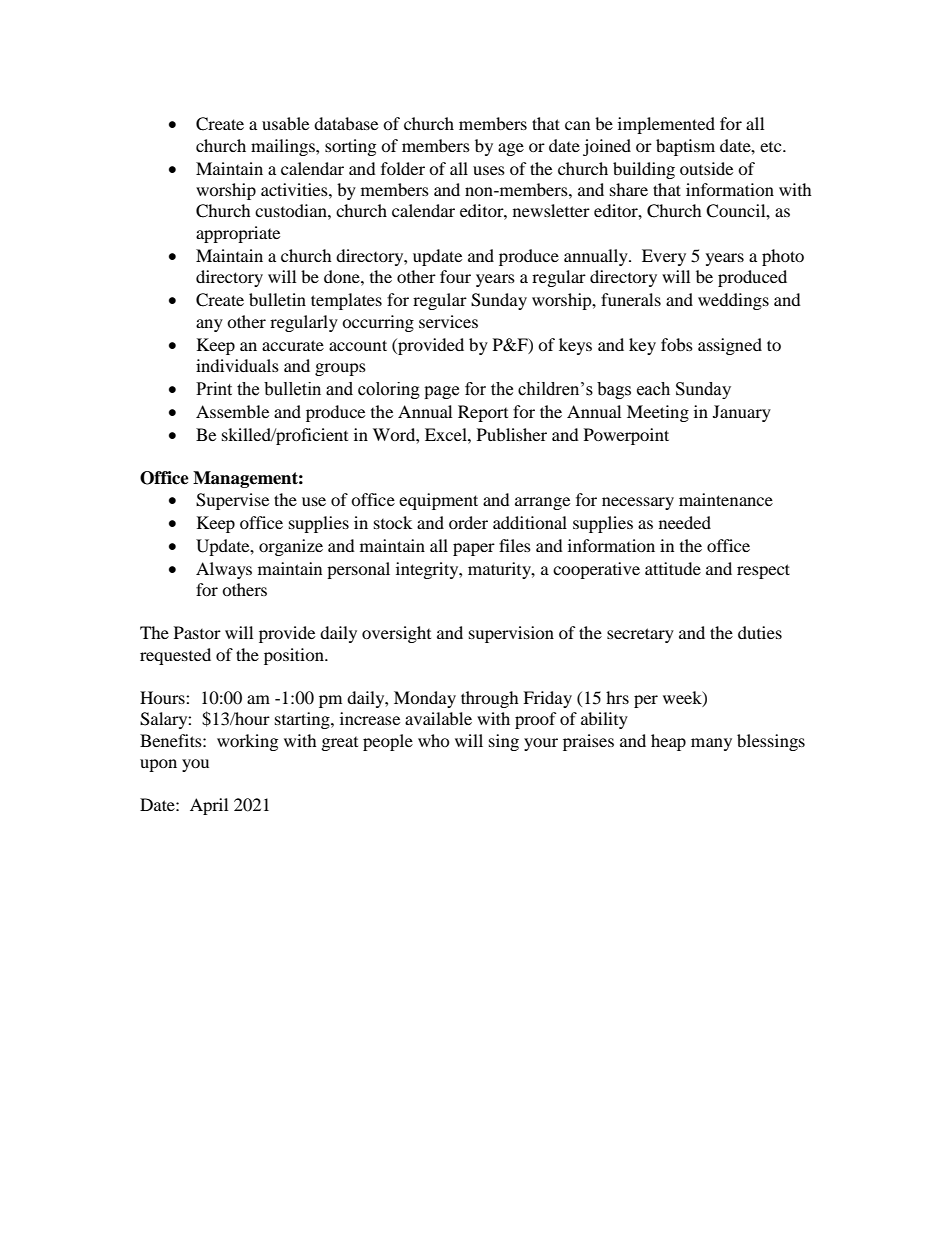  I want to click on Report, so click(483, 413).
